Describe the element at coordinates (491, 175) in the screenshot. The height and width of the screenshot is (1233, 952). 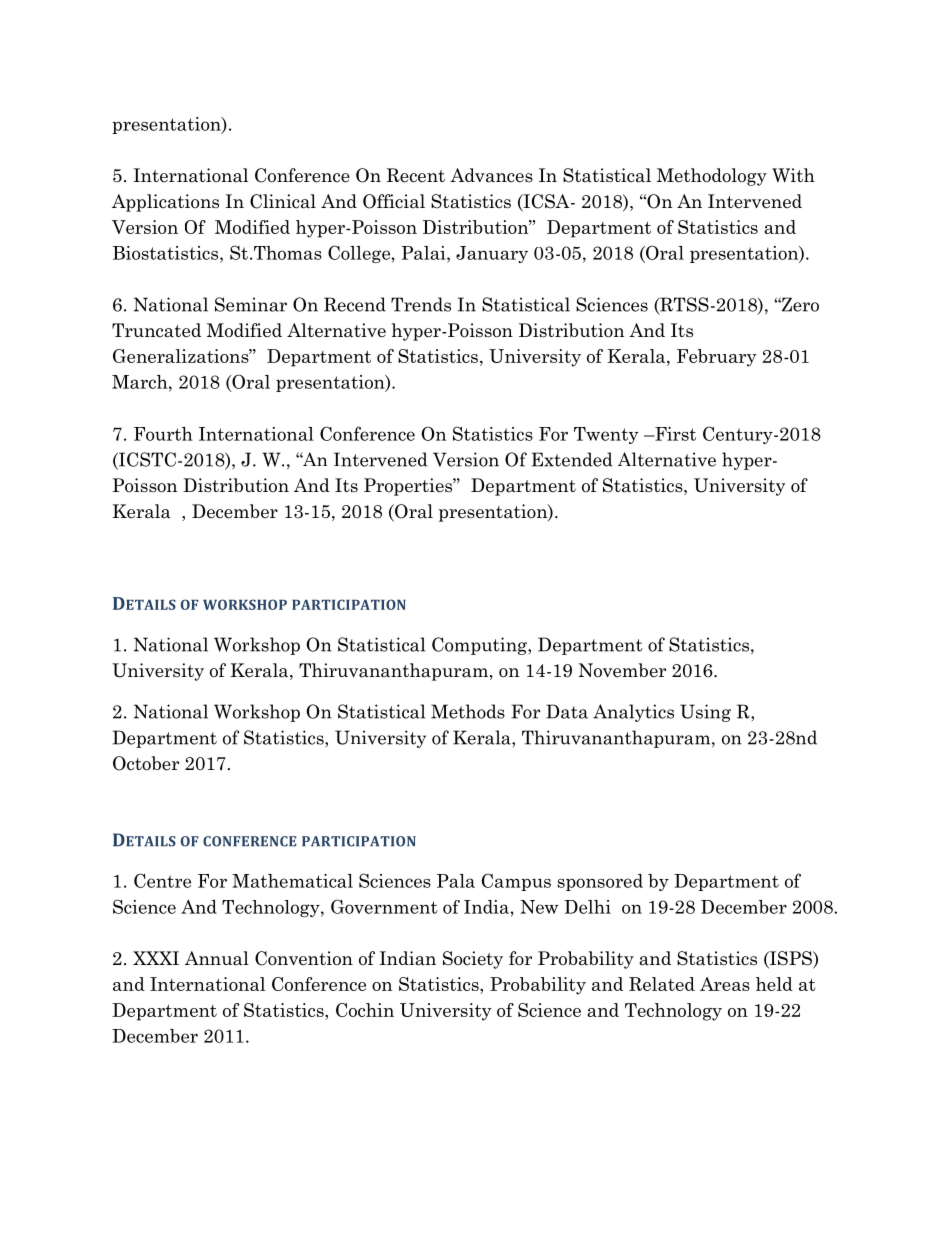
I see `Advances` at that location.
